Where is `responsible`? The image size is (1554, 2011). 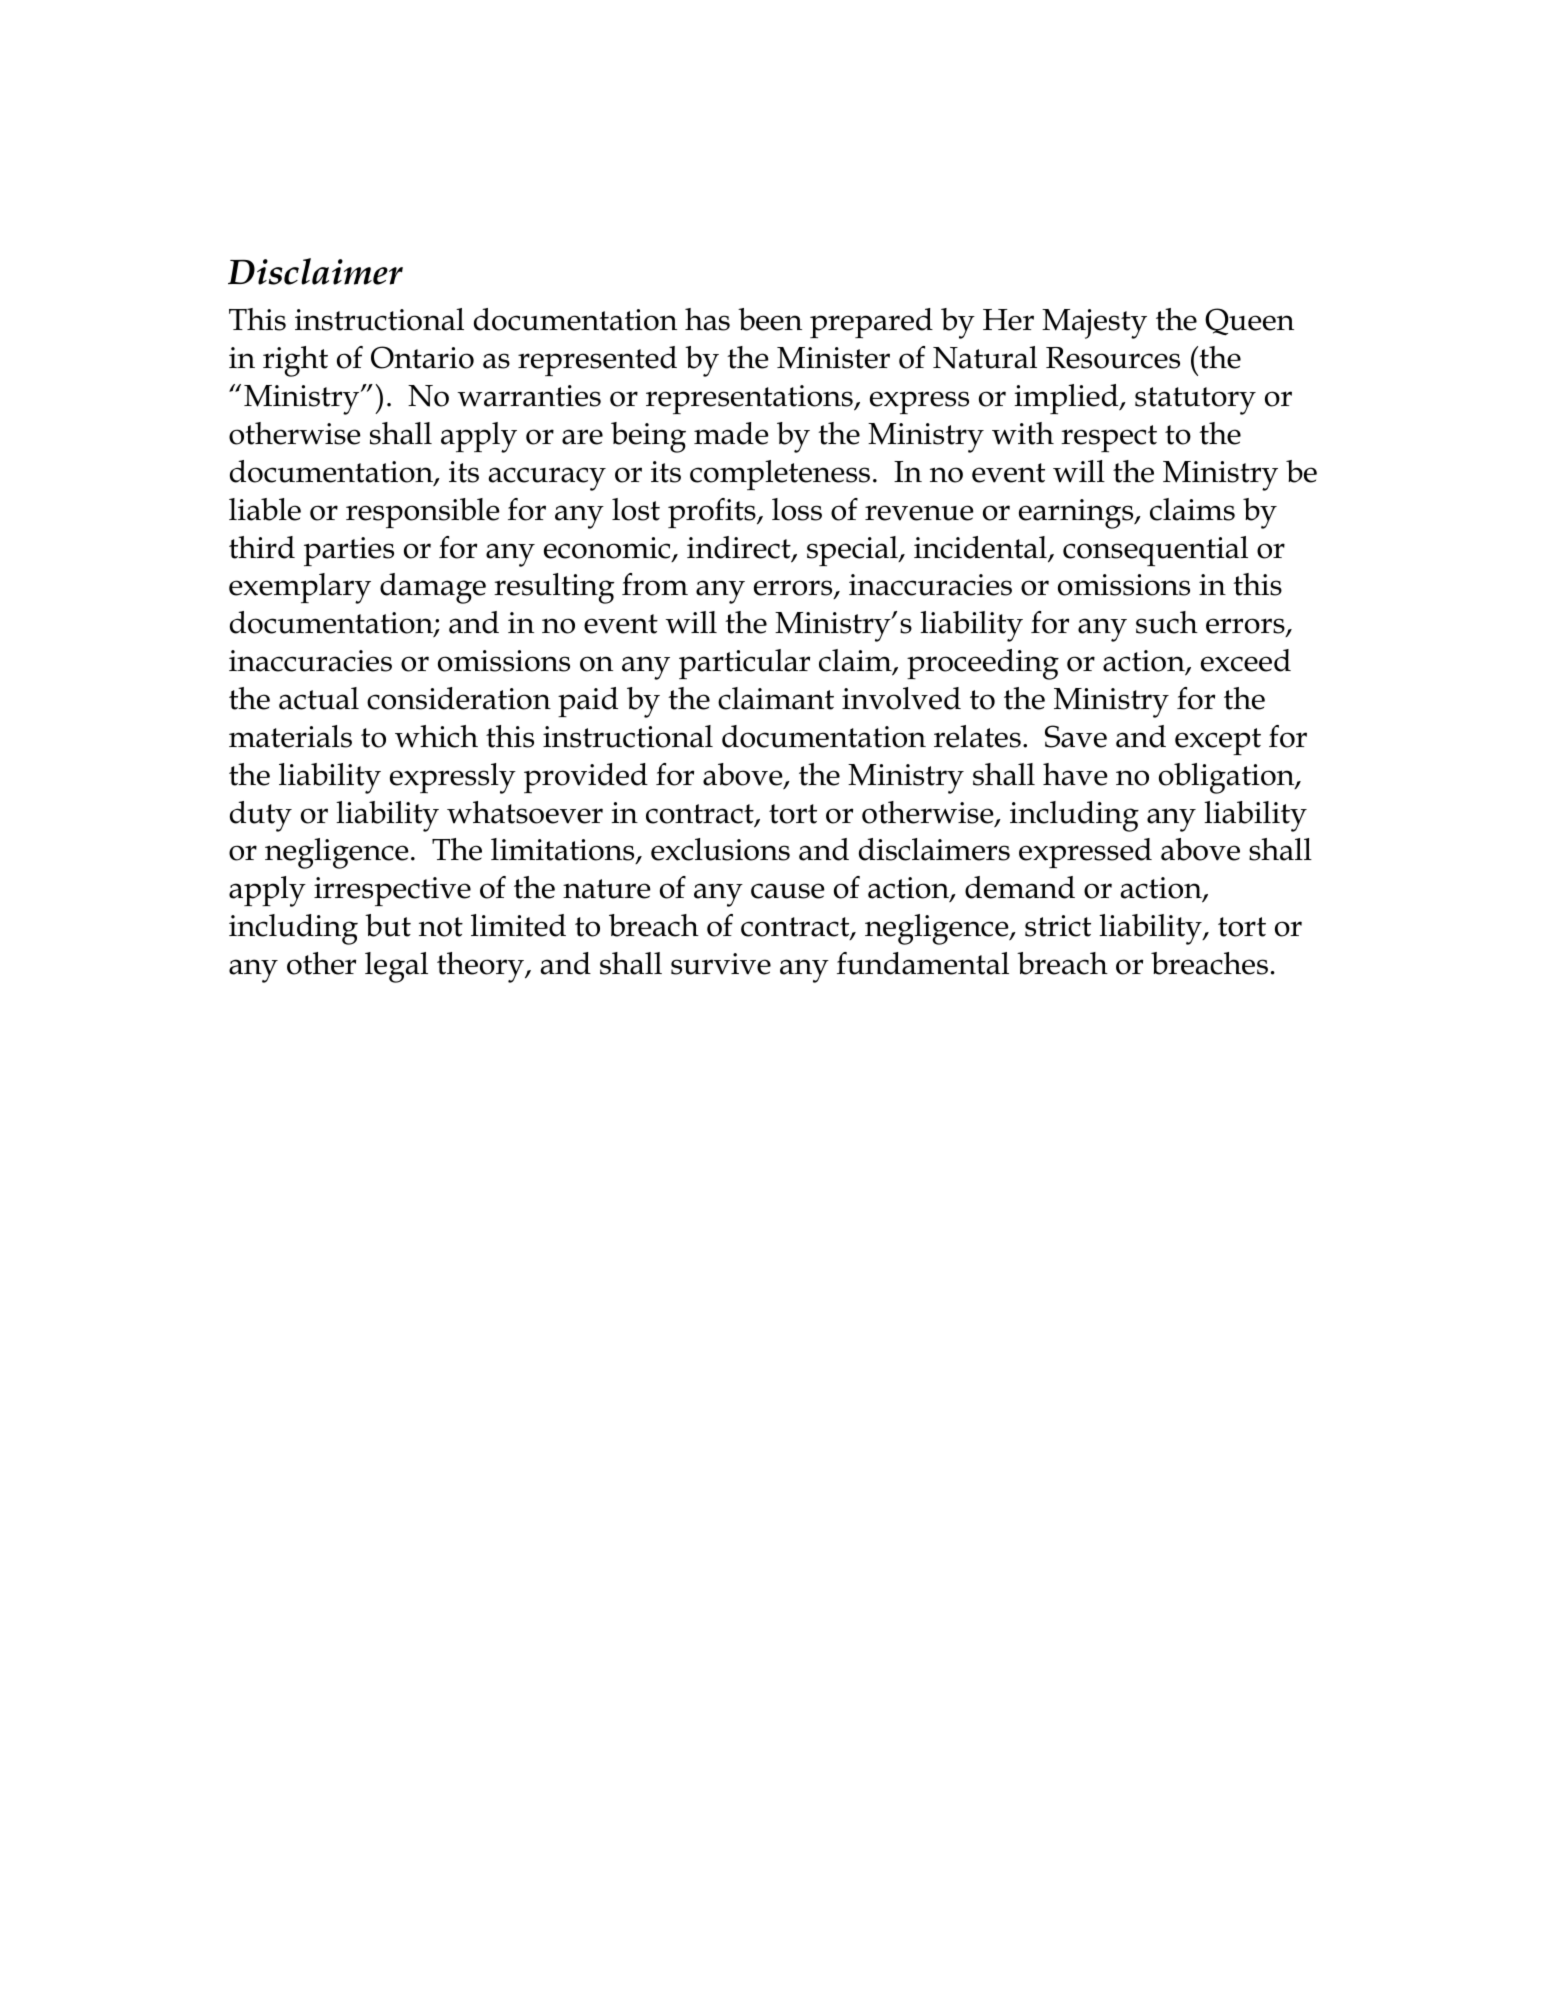
responsible is located at coordinates (423, 513).
